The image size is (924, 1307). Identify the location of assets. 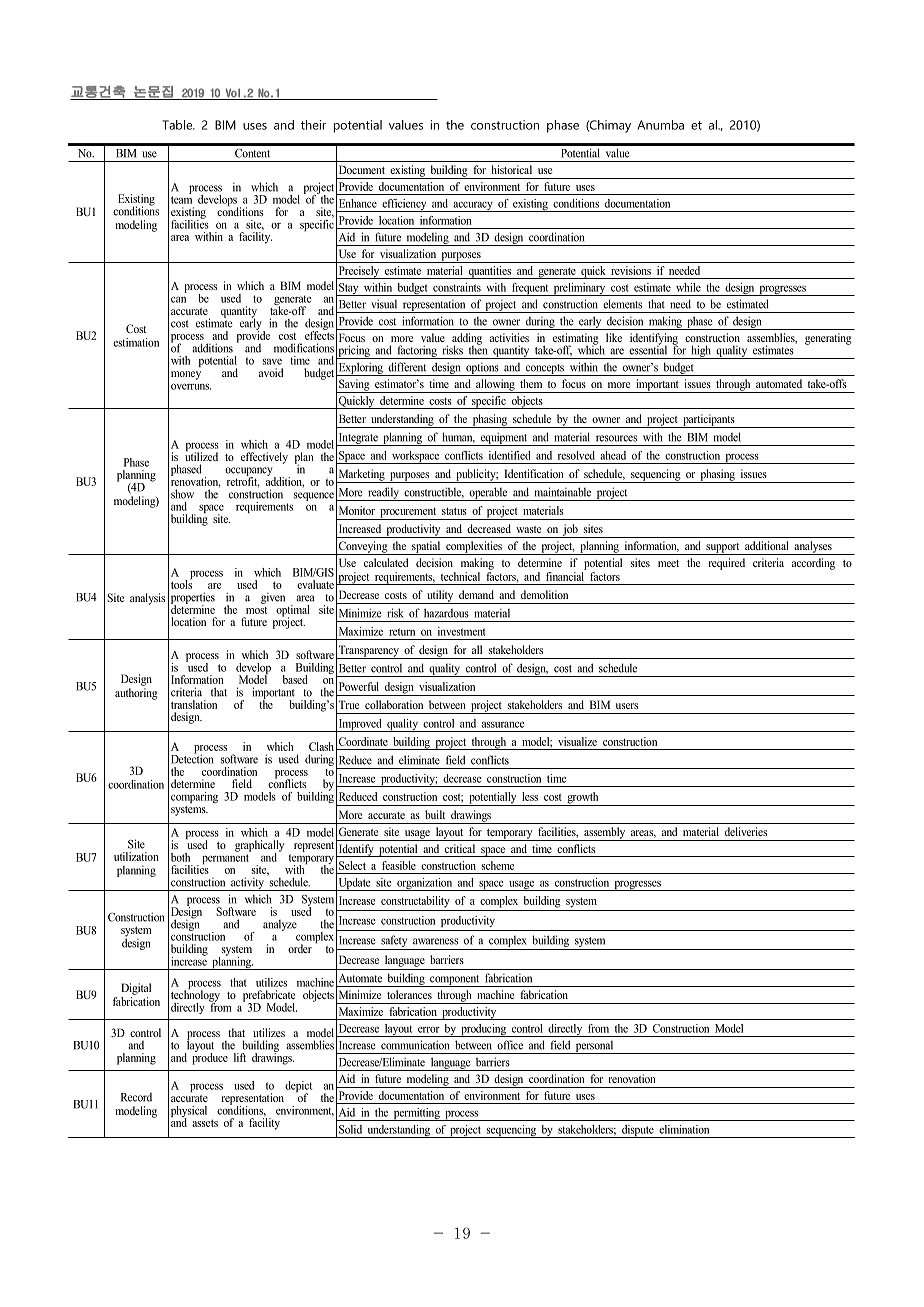
(205, 1123).
